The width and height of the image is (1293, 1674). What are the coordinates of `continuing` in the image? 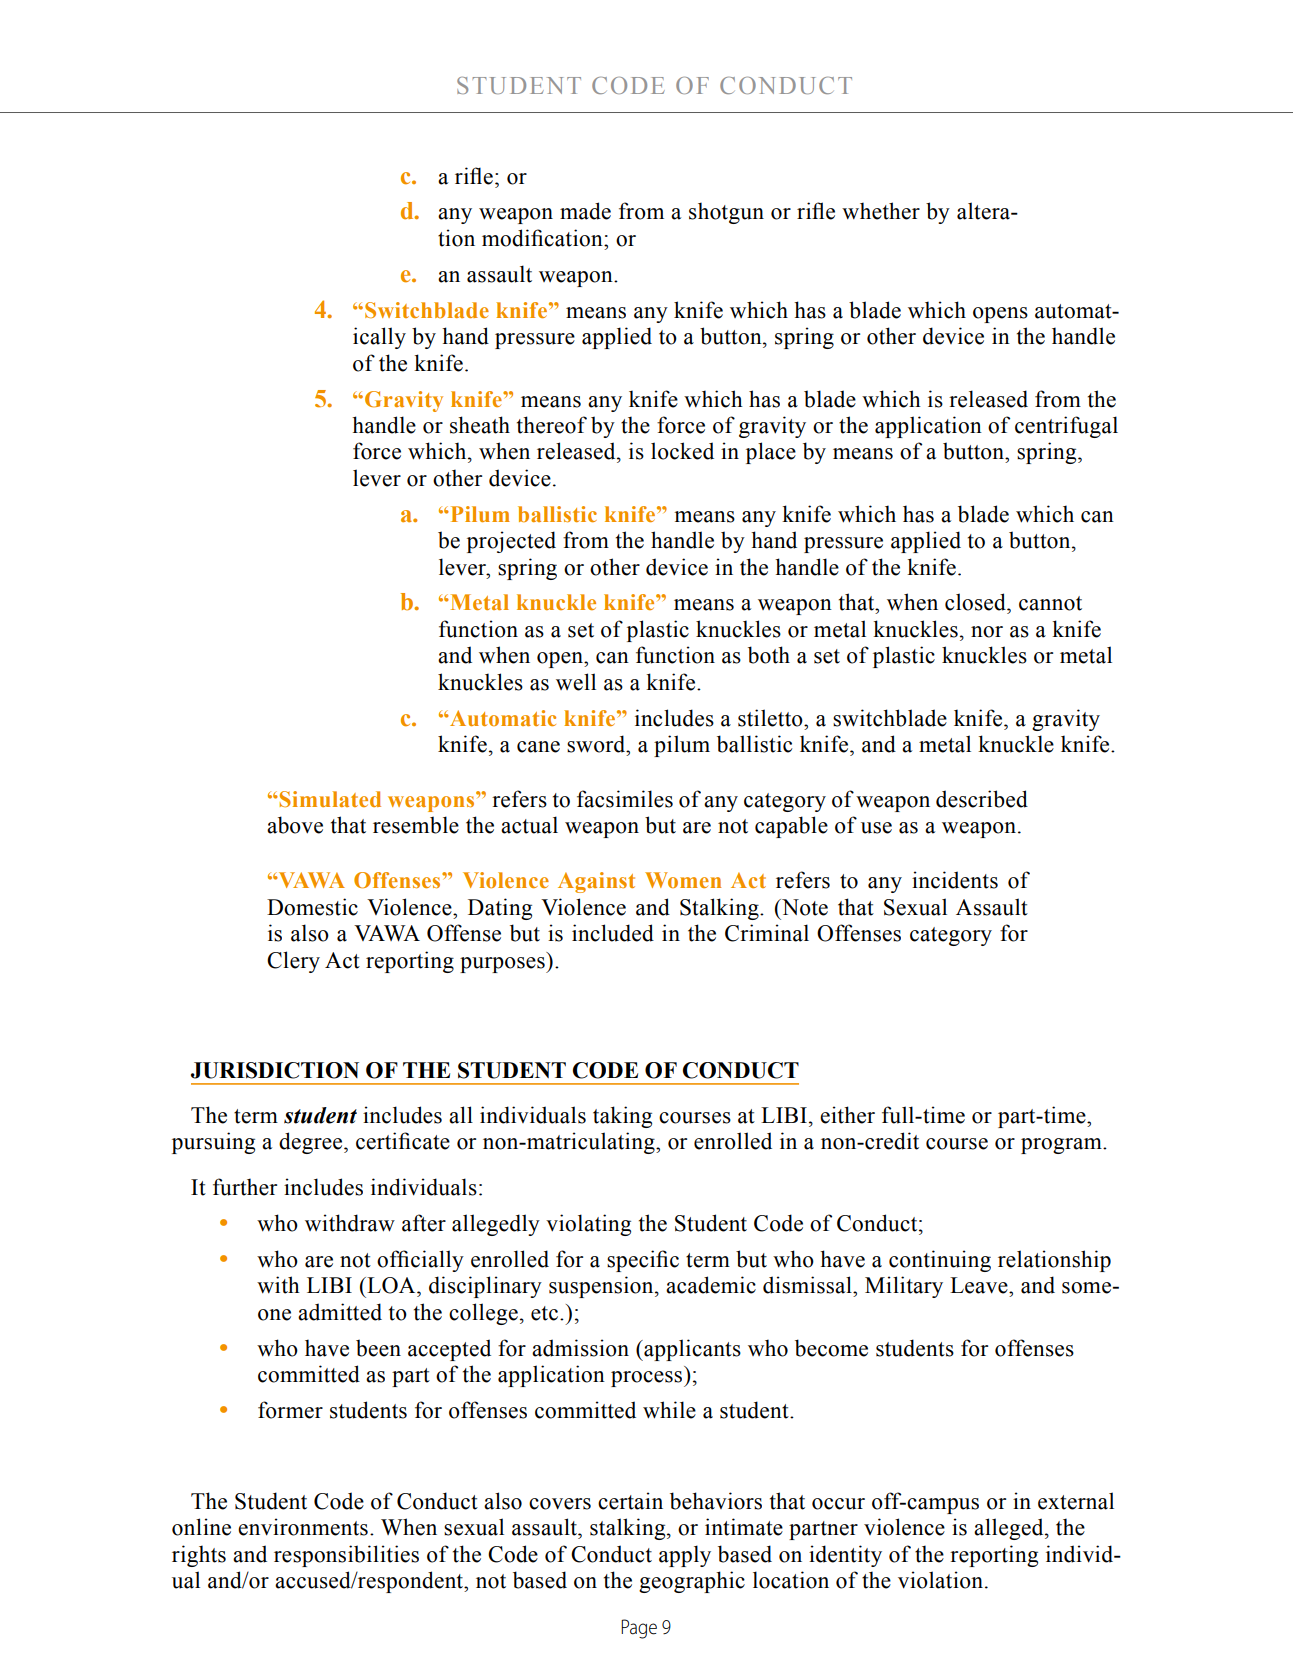 It's located at (940, 1261).
